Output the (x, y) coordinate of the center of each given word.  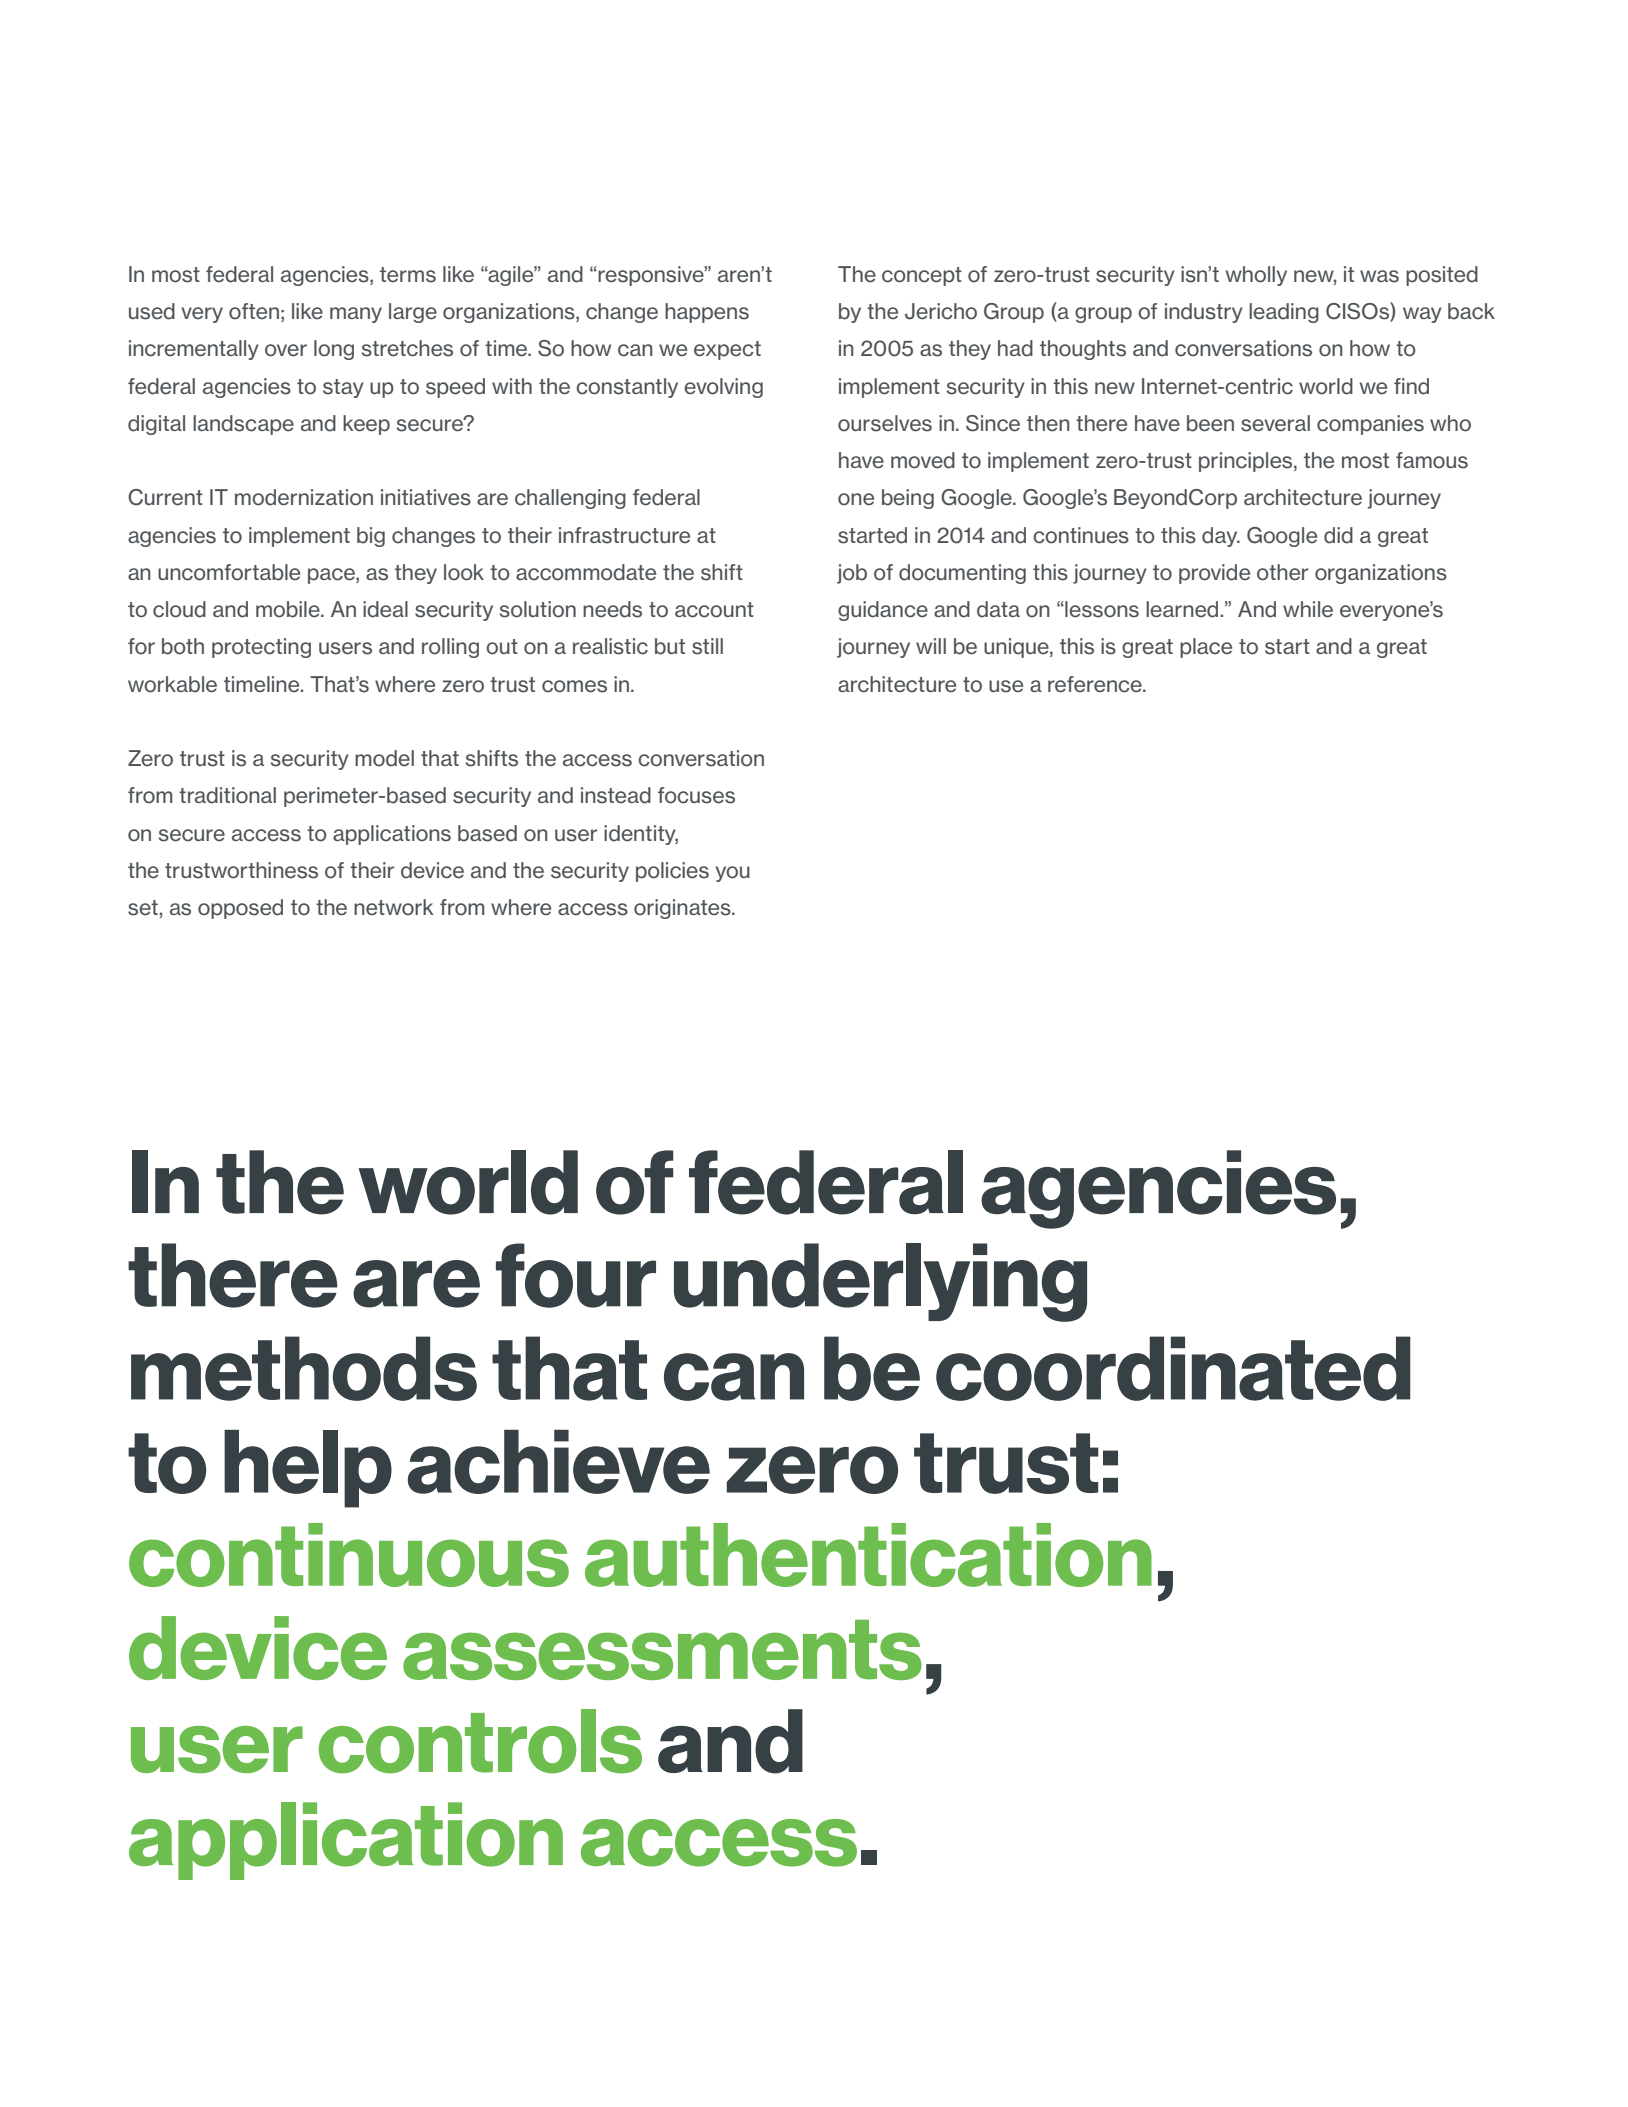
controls (480, 1741)
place (1206, 648)
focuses (696, 795)
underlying (880, 1282)
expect (727, 350)
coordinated (1173, 1368)
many (356, 315)
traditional (227, 795)
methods (304, 1368)
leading (1284, 313)
